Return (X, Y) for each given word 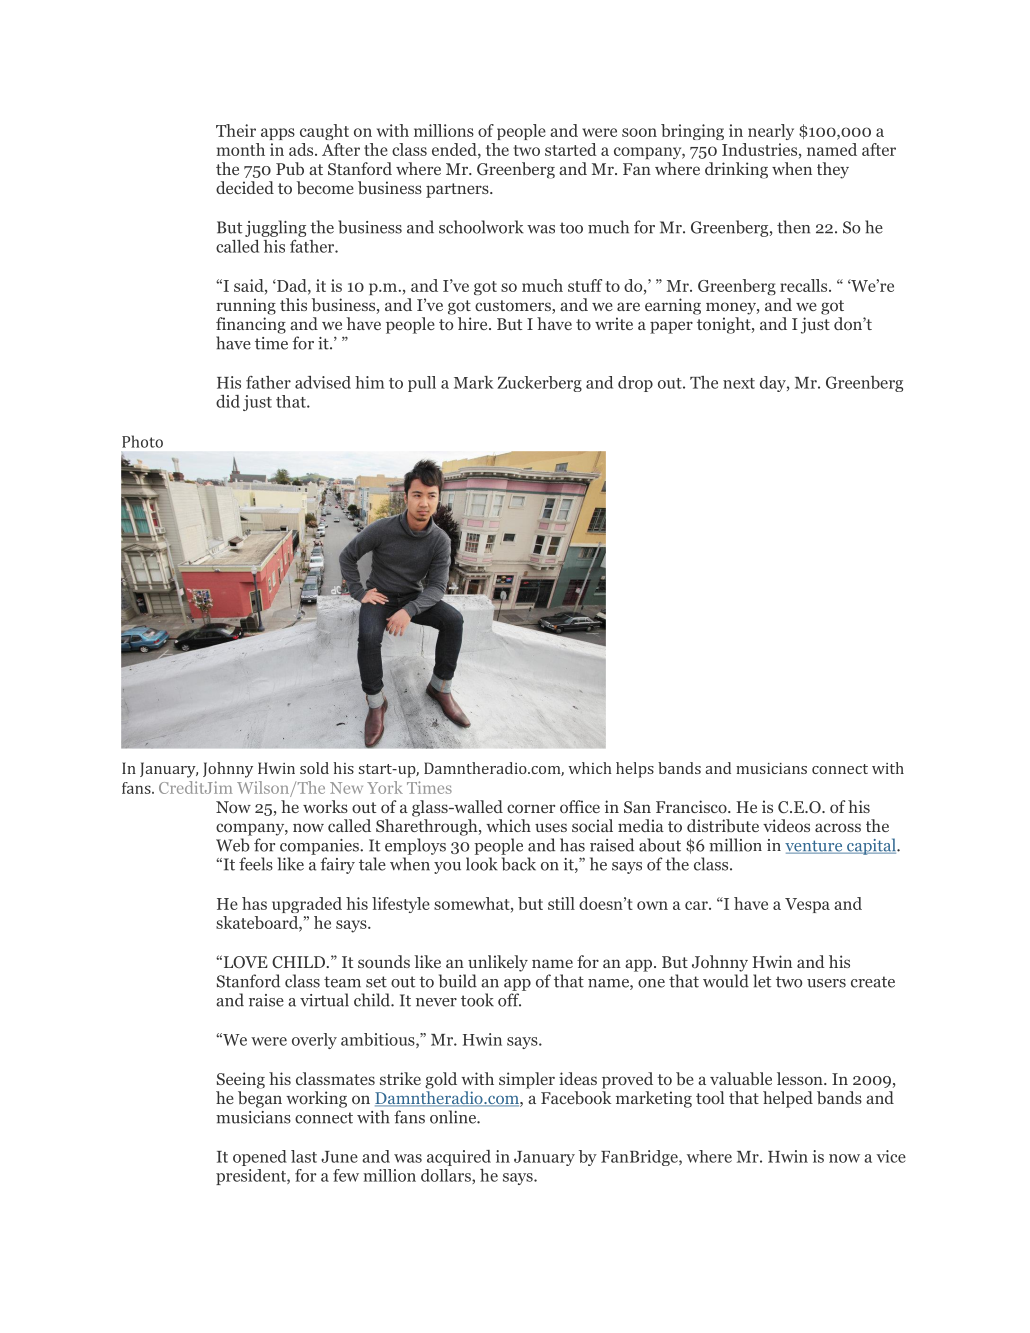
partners (458, 190)
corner (531, 808)
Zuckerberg (539, 384)
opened (260, 1158)
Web (233, 845)
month (241, 149)
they (833, 170)
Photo (142, 441)
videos (786, 825)
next (739, 383)
